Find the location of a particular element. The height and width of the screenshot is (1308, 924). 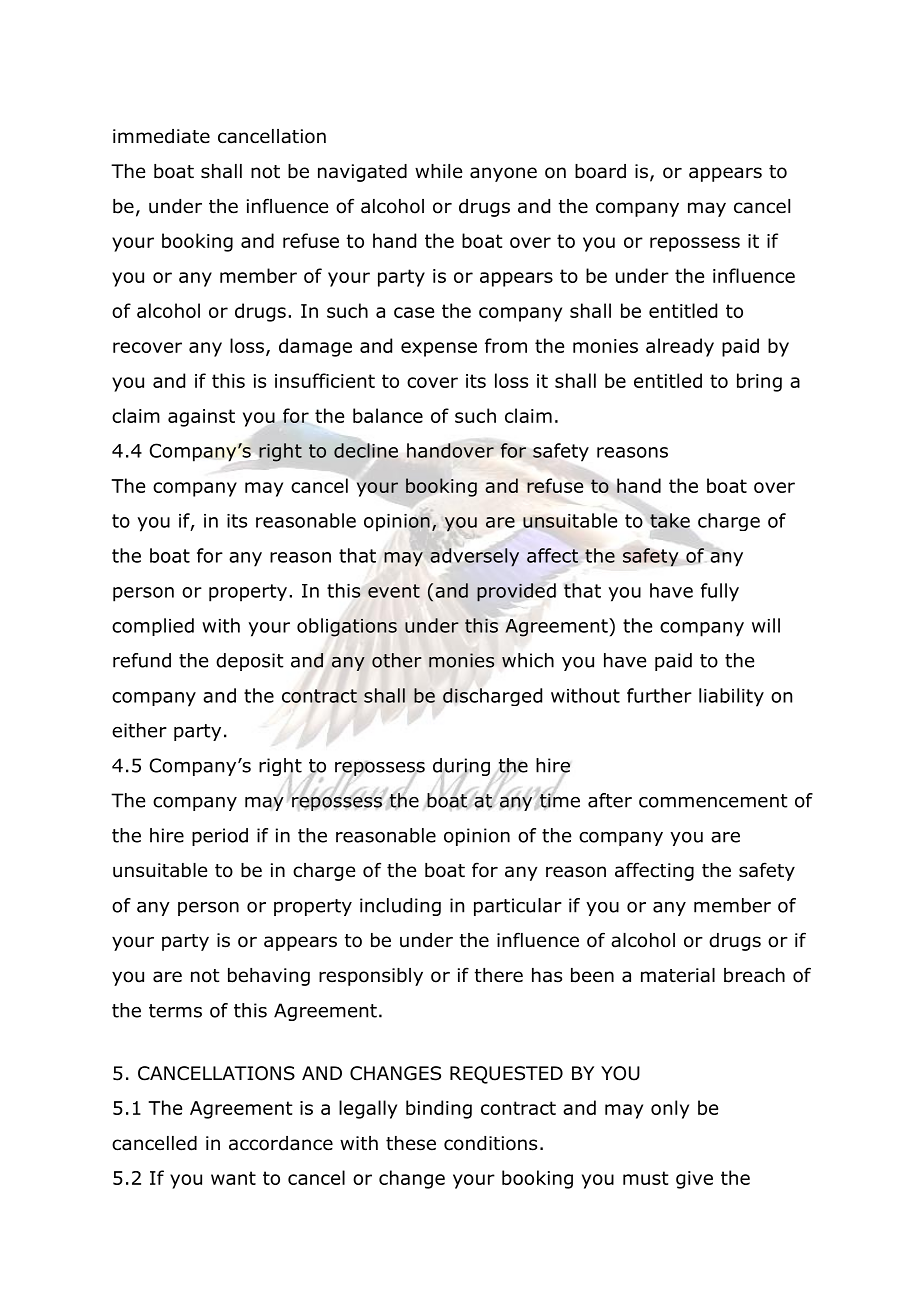

expense is located at coordinates (439, 349).
